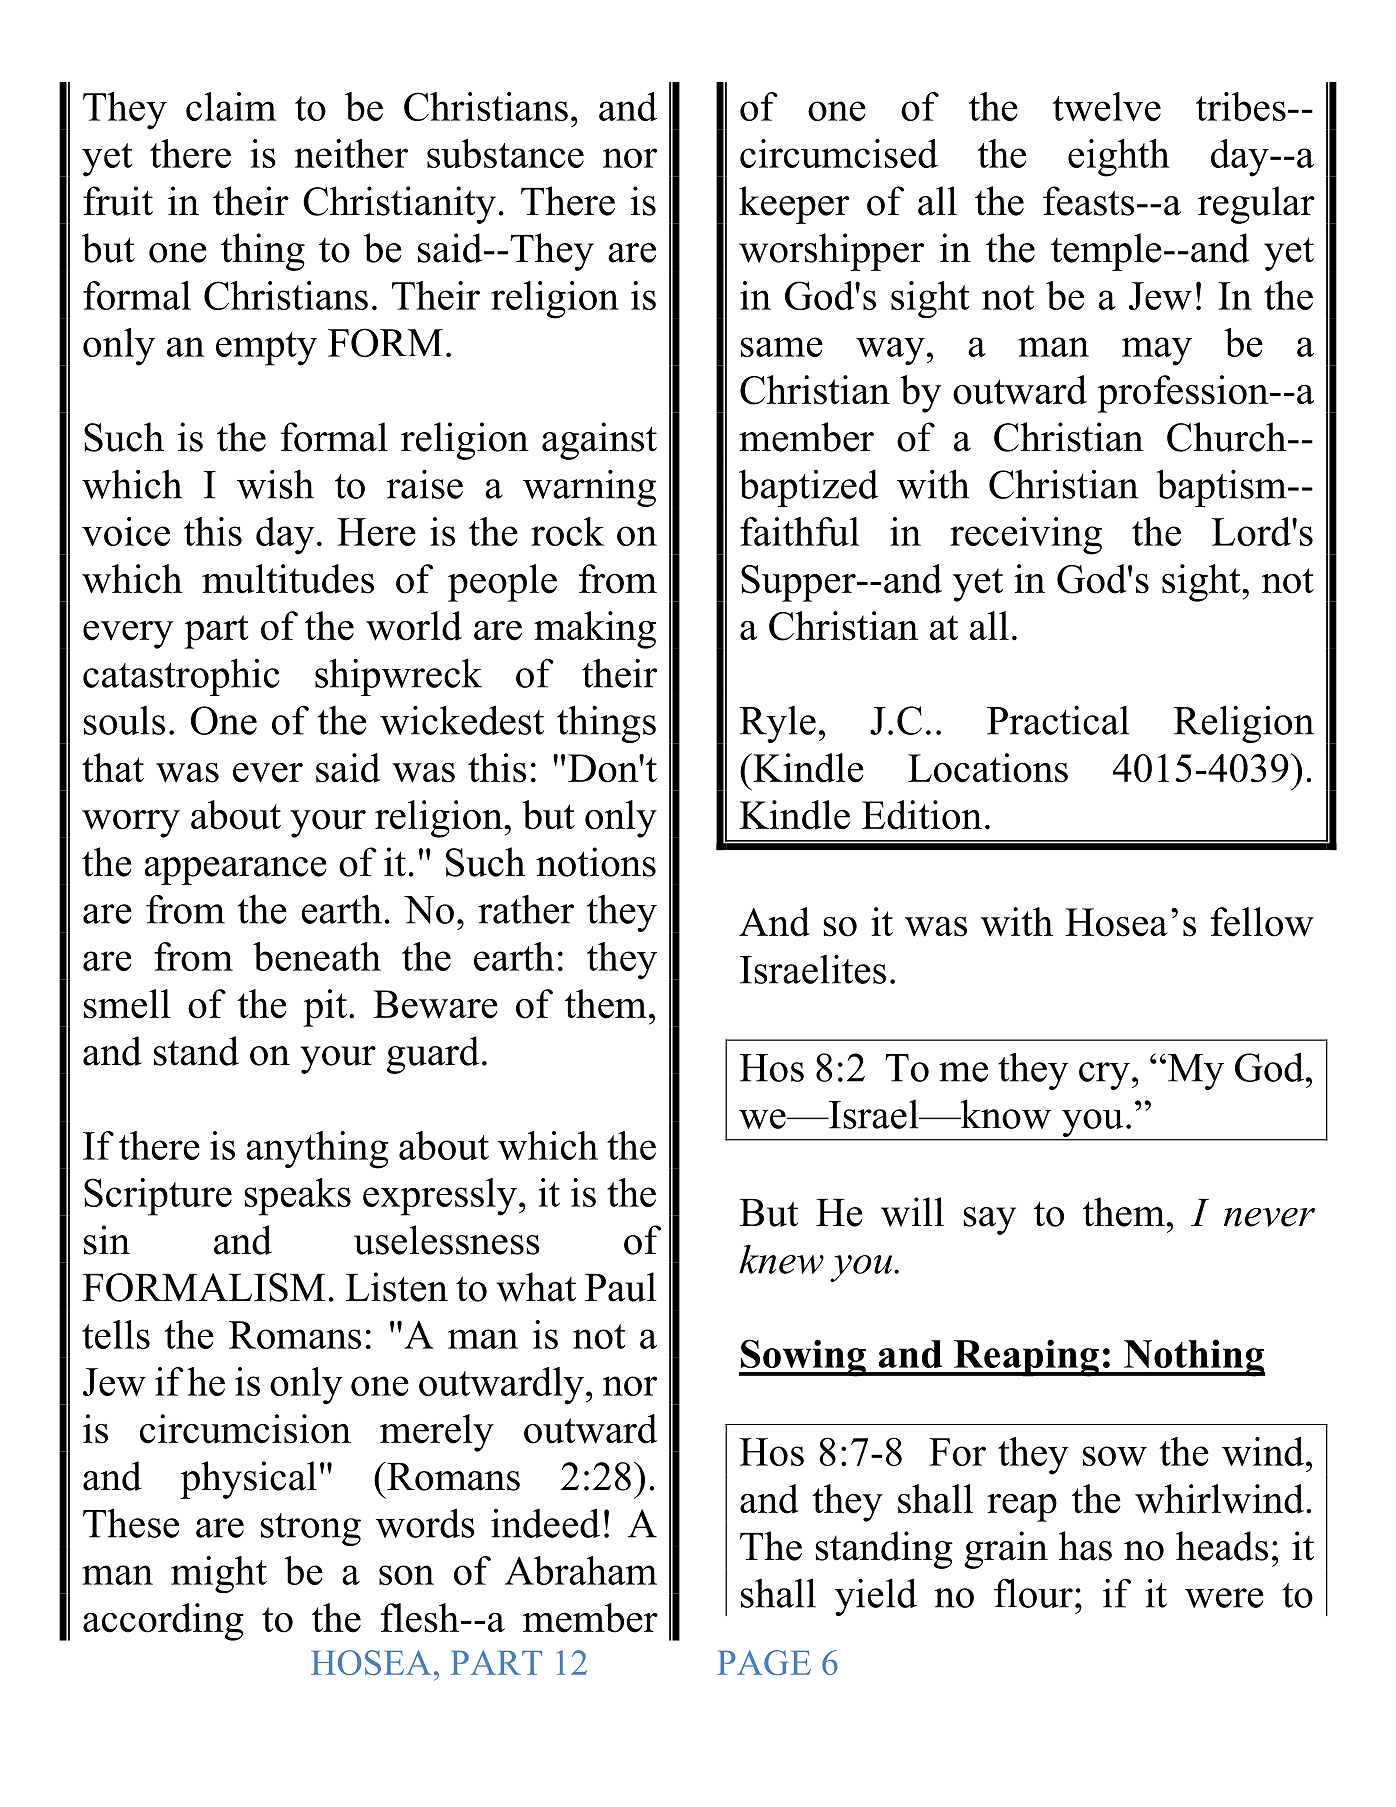  What do you see at coordinates (116, 1334) in the screenshot?
I see `tells` at bounding box center [116, 1334].
